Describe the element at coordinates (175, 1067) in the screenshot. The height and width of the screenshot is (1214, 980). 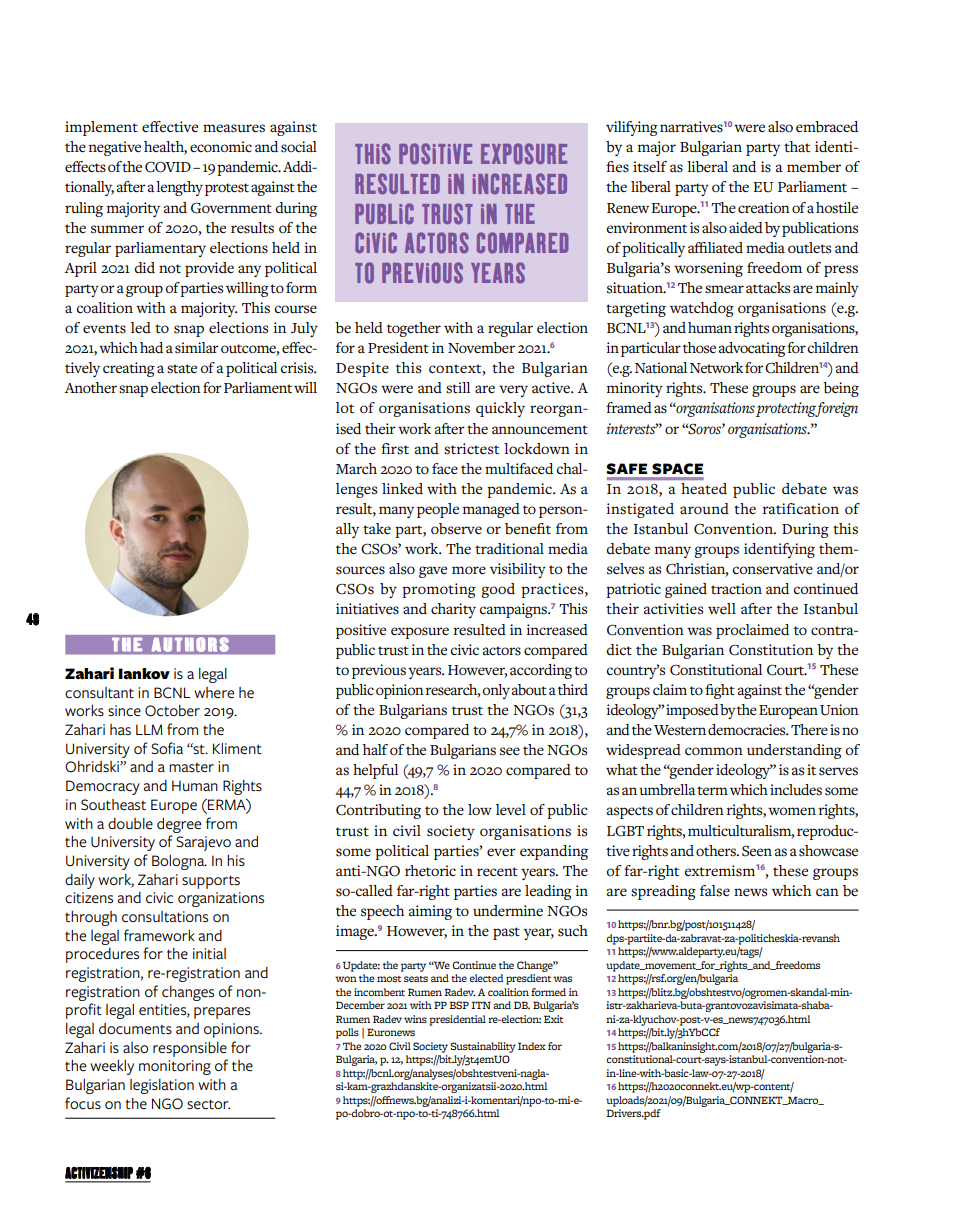
I see `monitoring` at that location.
